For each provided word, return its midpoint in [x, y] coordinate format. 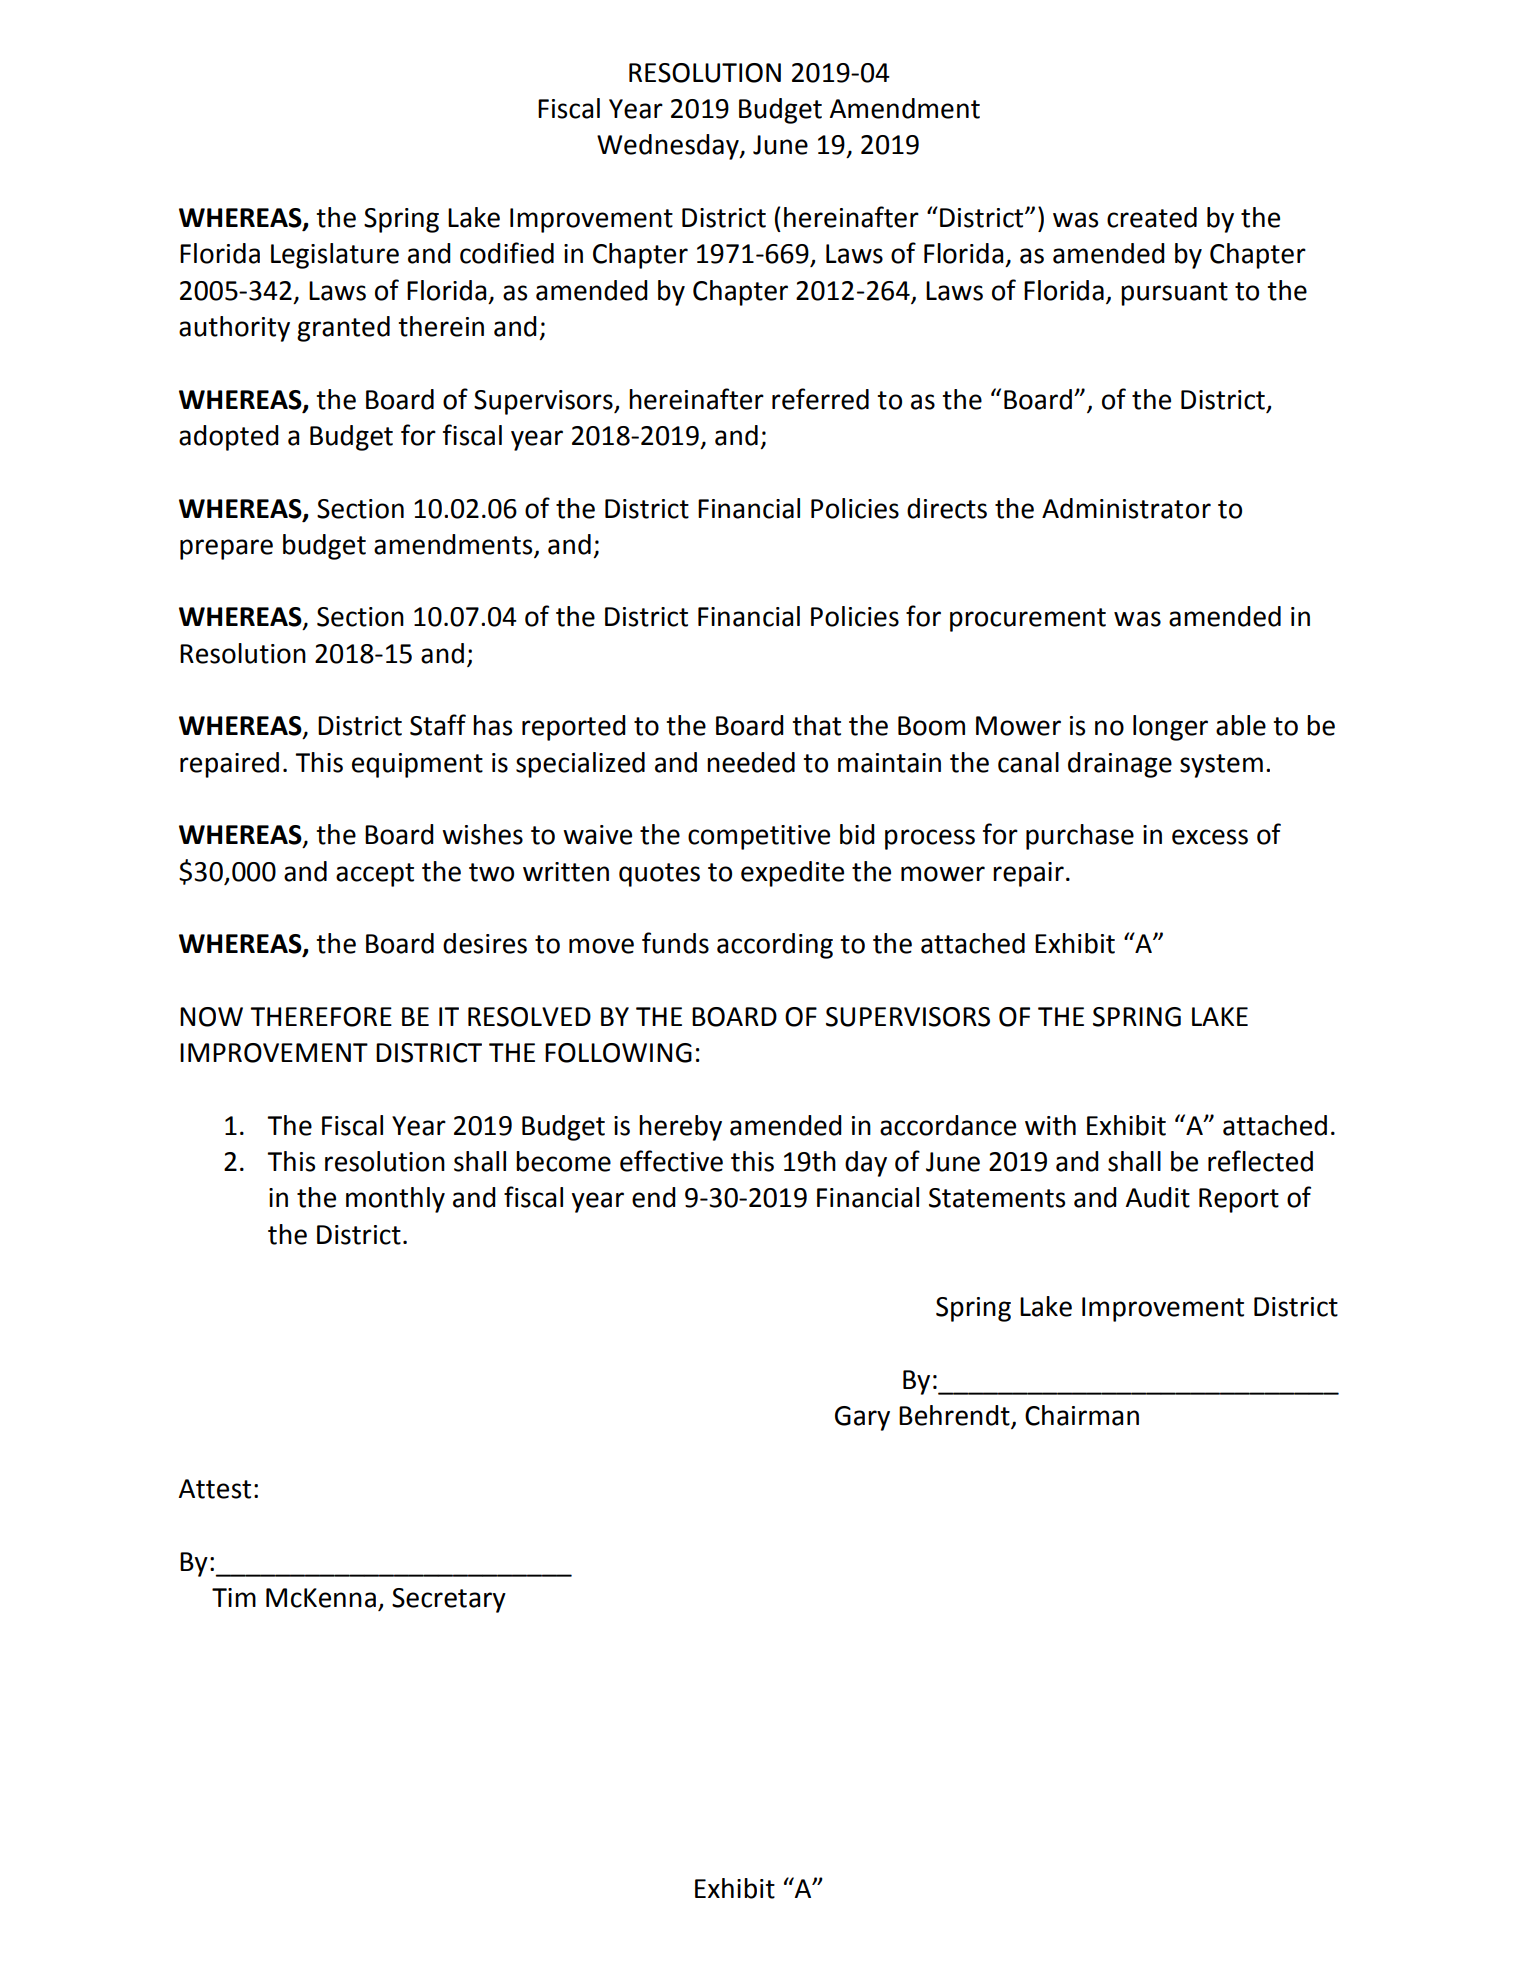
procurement [1028, 620]
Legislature [335, 256]
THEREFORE [321, 1017]
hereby [680, 1128]
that [816, 725]
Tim [234, 1597]
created [1152, 217]
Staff [438, 725]
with [1050, 1125]
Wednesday [669, 147]
